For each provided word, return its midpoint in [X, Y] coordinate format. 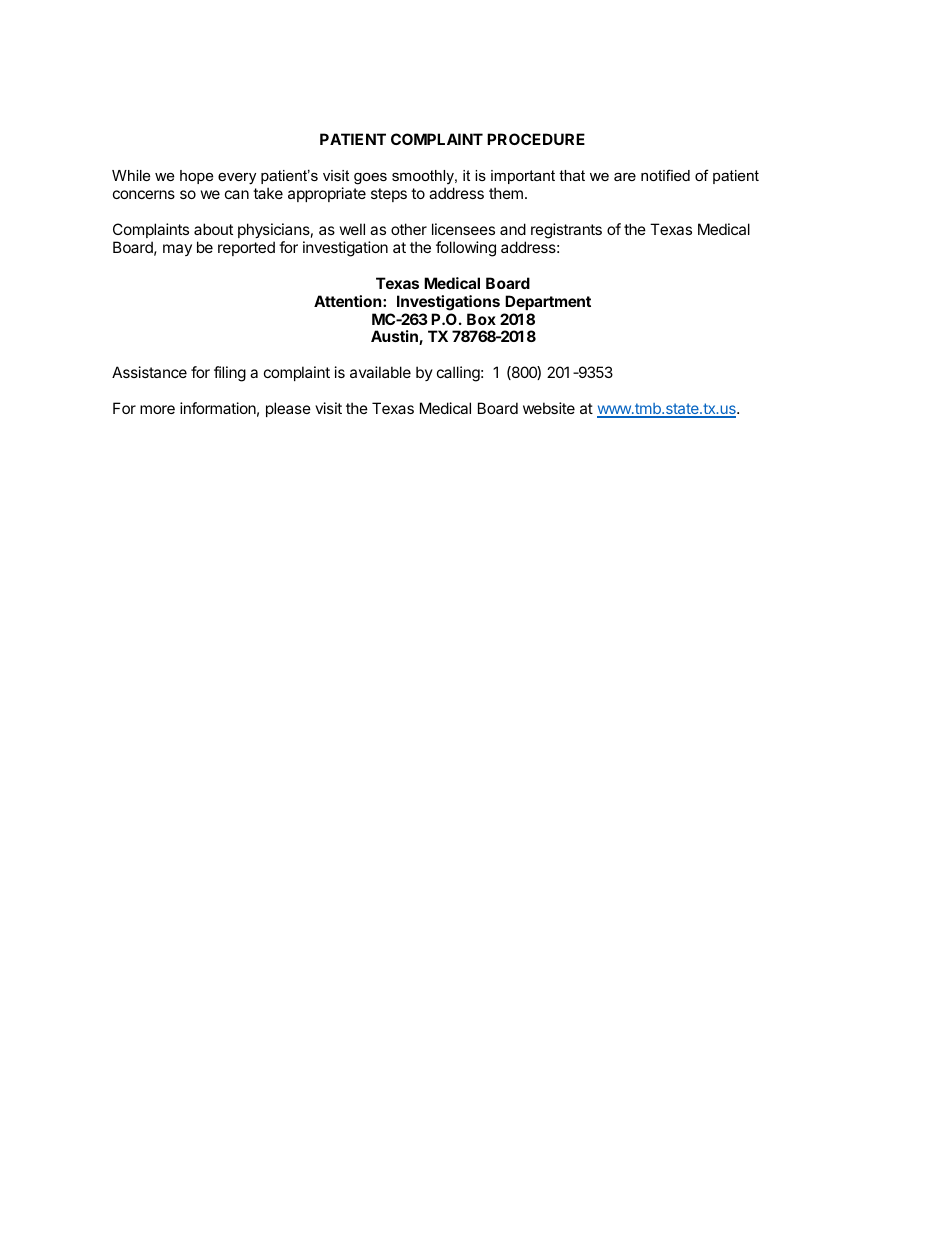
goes [370, 178]
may [177, 250]
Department [548, 302]
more [157, 409]
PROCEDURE [536, 139]
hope [196, 177]
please [288, 409]
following [466, 249]
